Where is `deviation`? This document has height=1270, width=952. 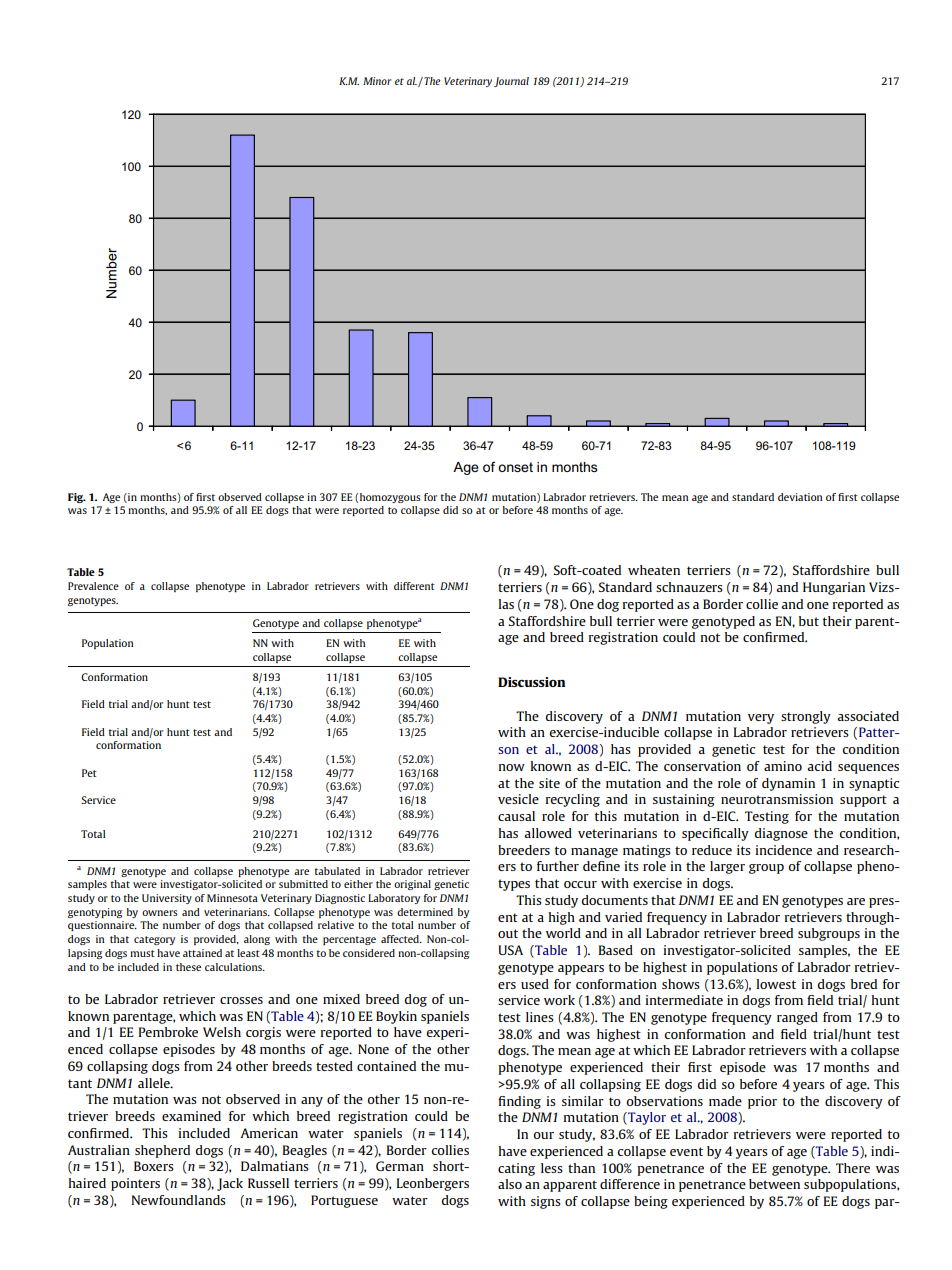 deviation is located at coordinates (800, 497).
